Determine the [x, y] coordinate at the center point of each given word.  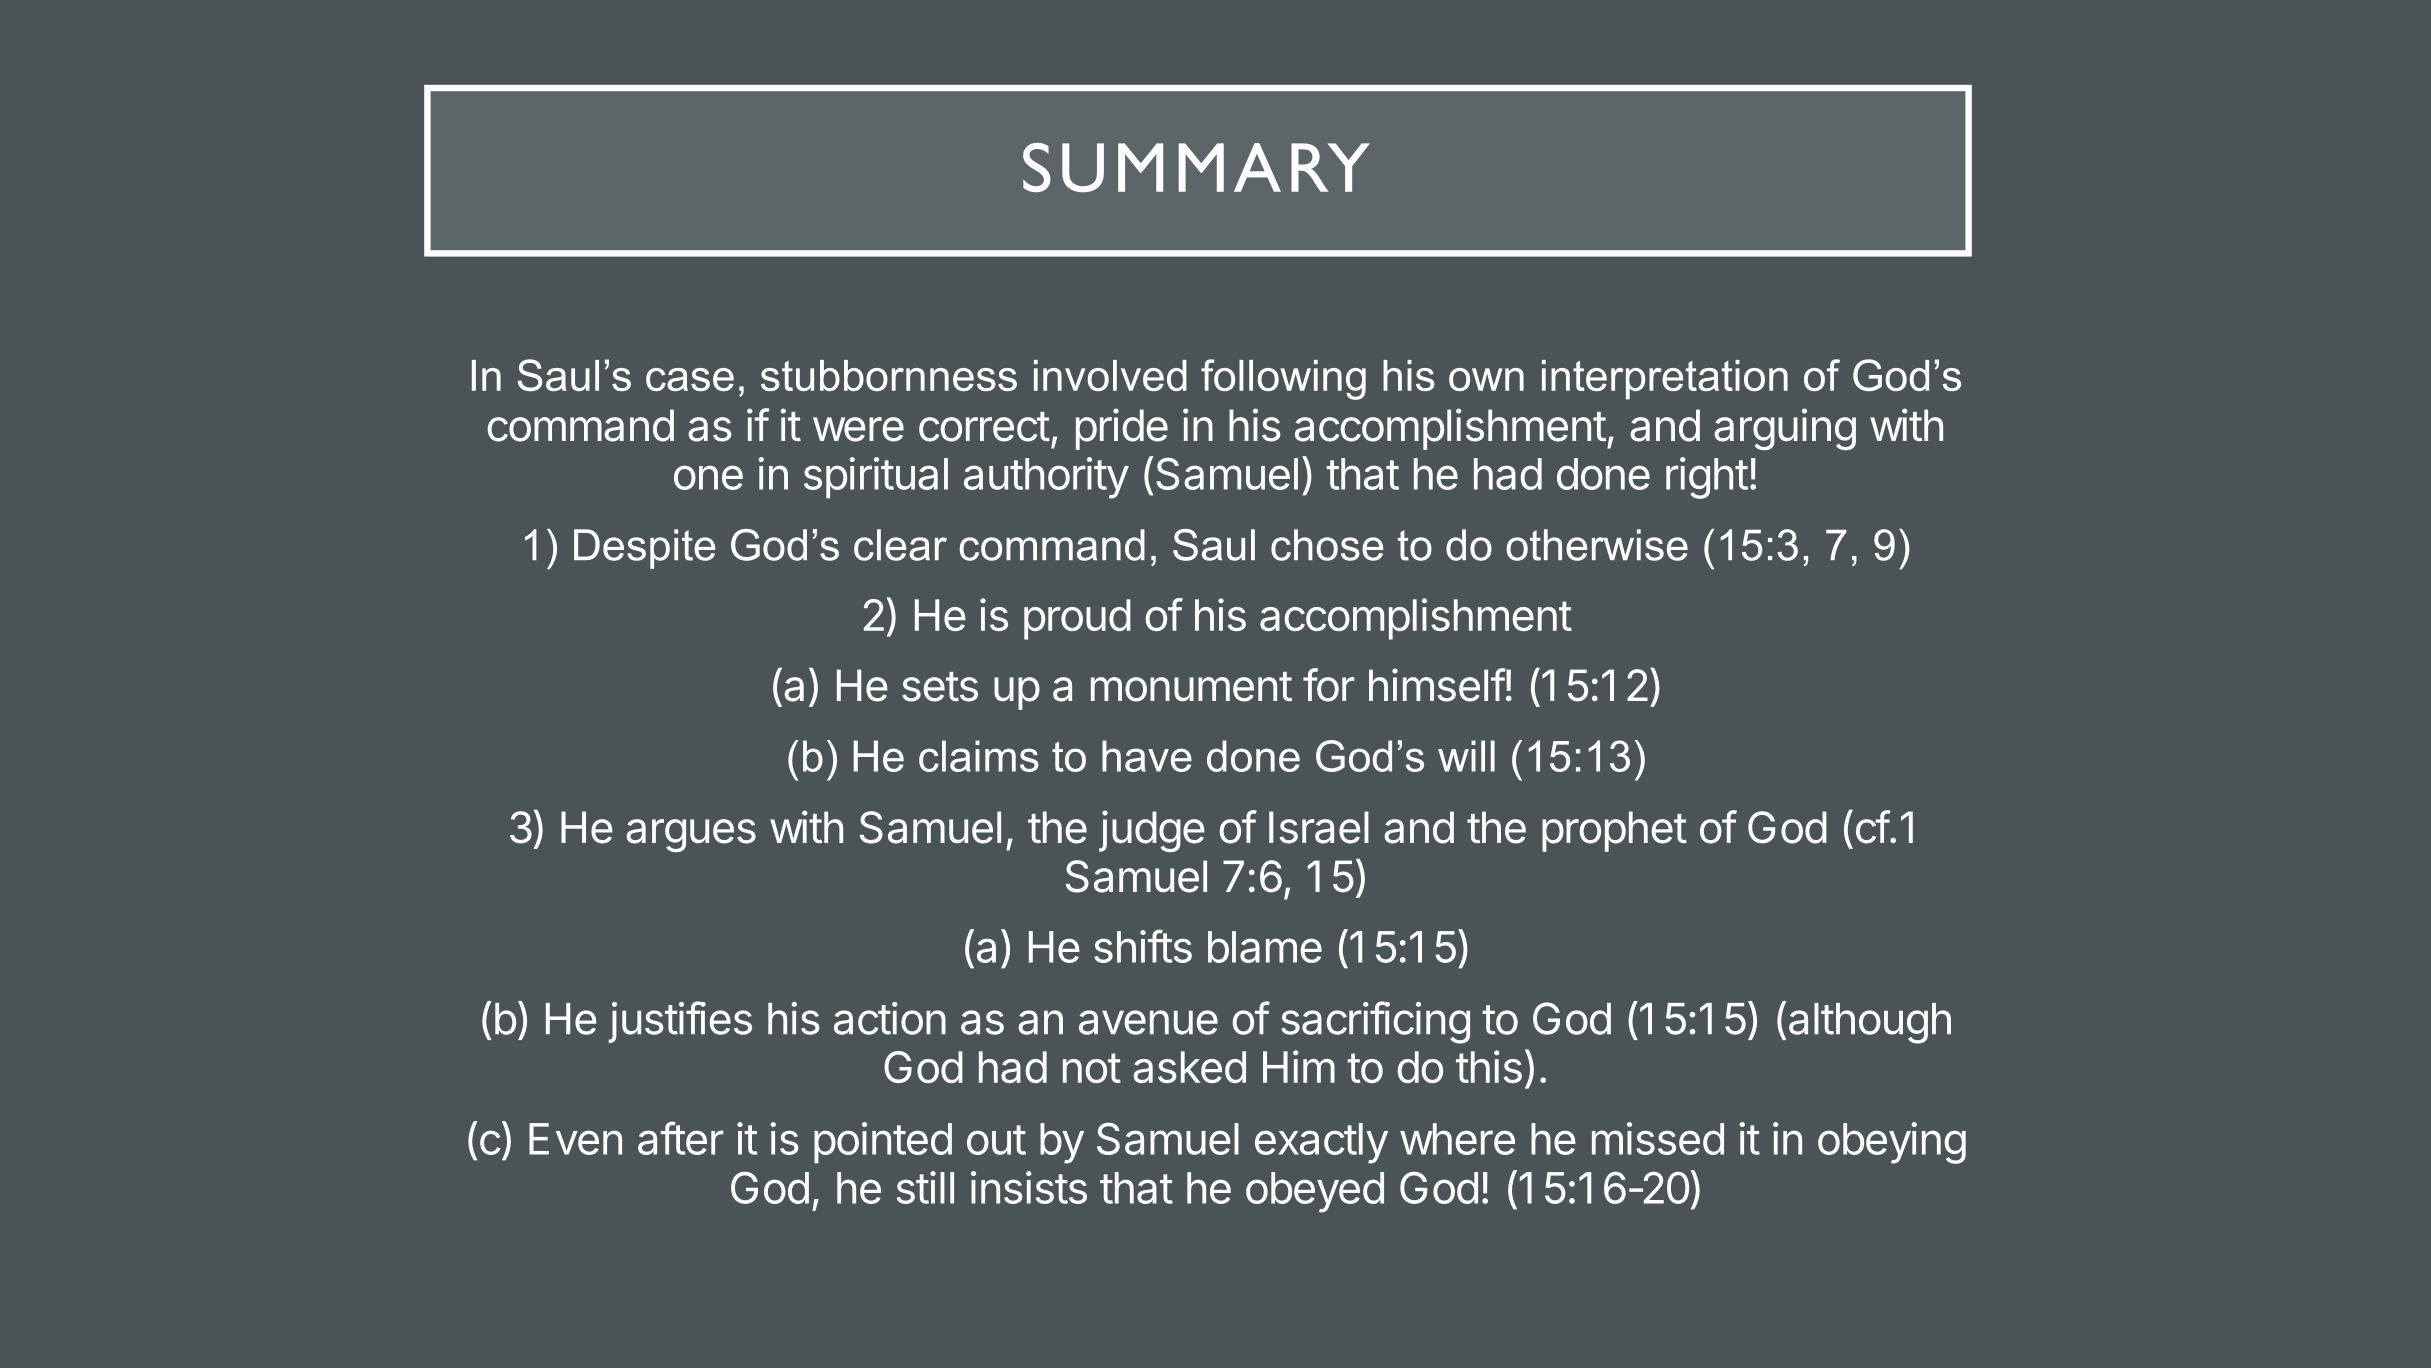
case [690, 379]
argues [691, 835]
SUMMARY [1196, 167]
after [680, 1138]
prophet [1614, 831]
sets [940, 687]
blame [1265, 947]
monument [1191, 687]
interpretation [1665, 380]
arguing [1785, 429]
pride [1122, 429]
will [1466, 756]
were [858, 429]
